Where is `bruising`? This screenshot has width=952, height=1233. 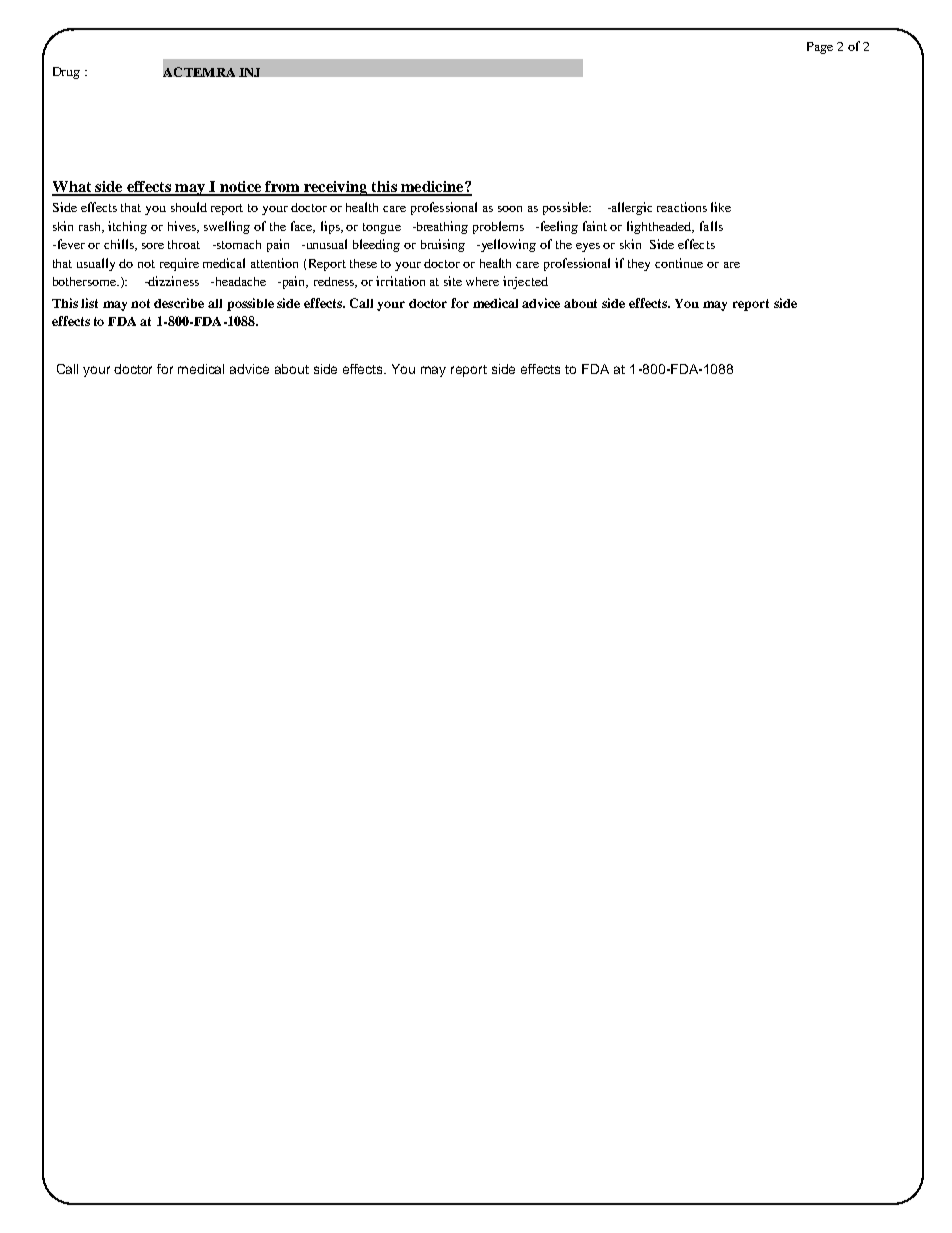 bruising is located at coordinates (443, 245).
